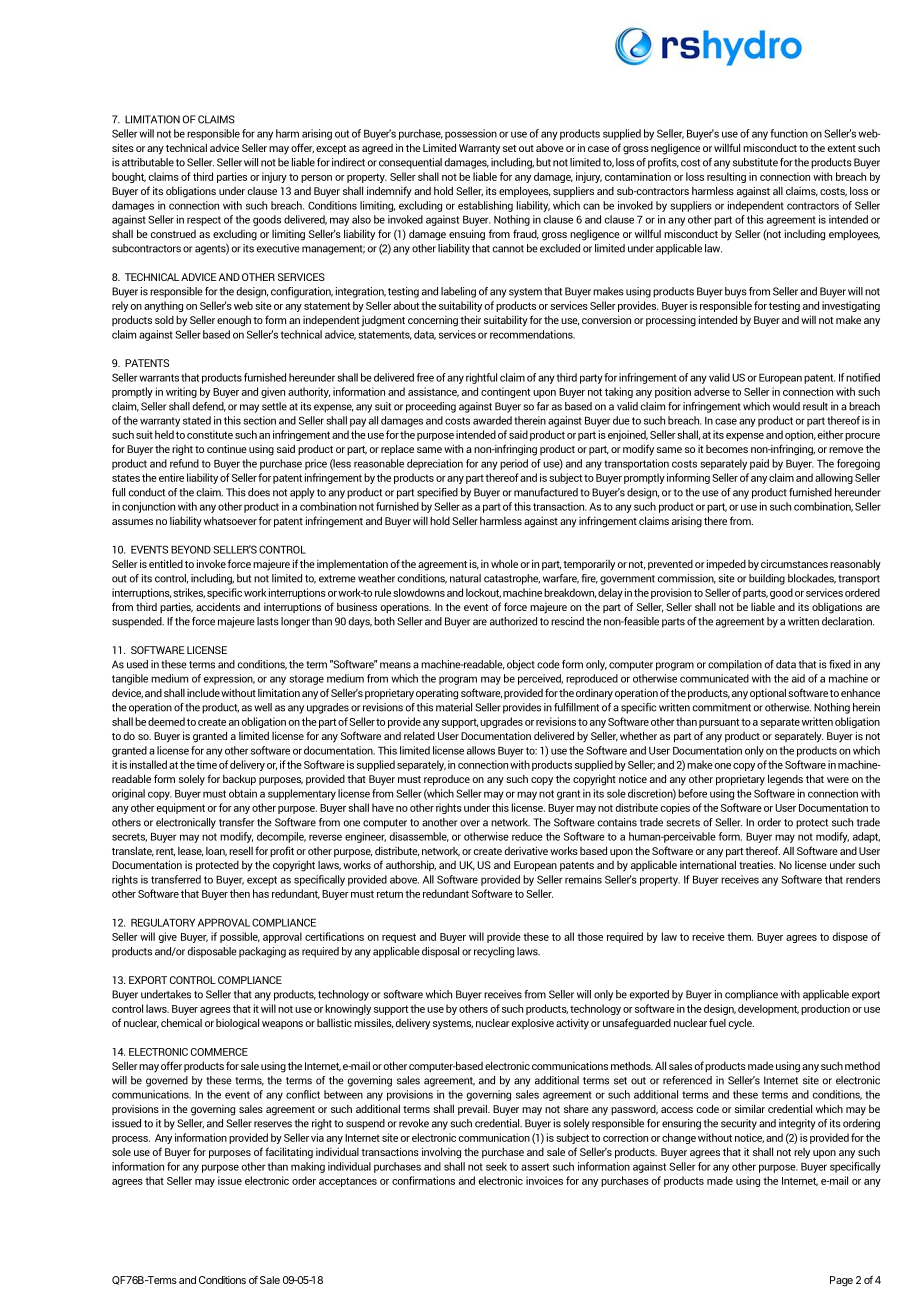 This document has height=1308, width=924. I want to click on substitute, so click(755, 162).
